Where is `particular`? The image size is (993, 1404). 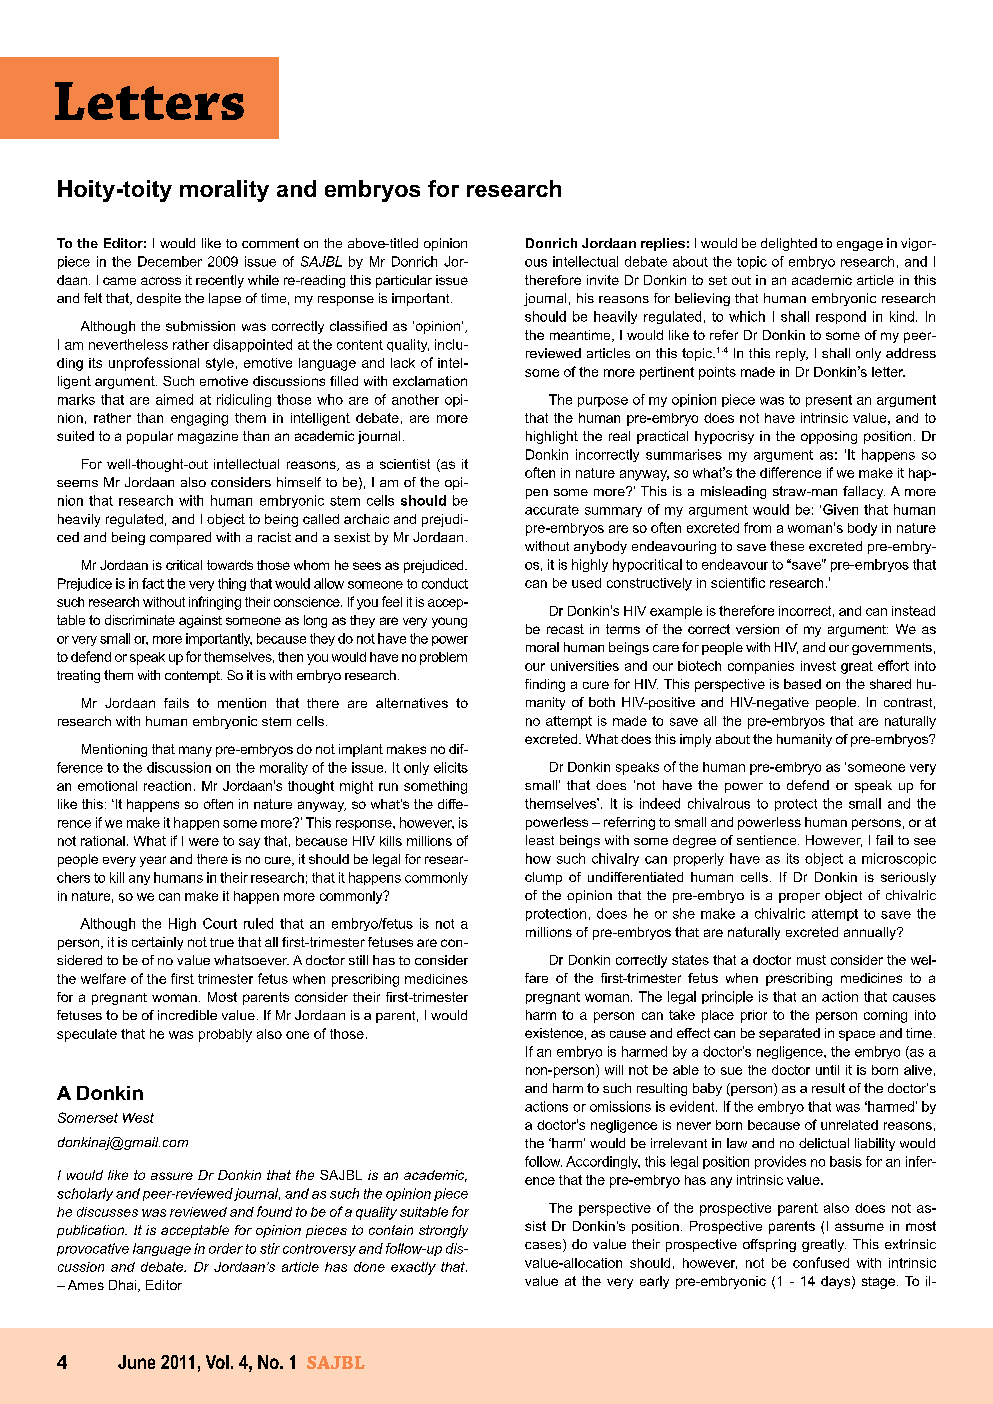 particular is located at coordinates (404, 281).
